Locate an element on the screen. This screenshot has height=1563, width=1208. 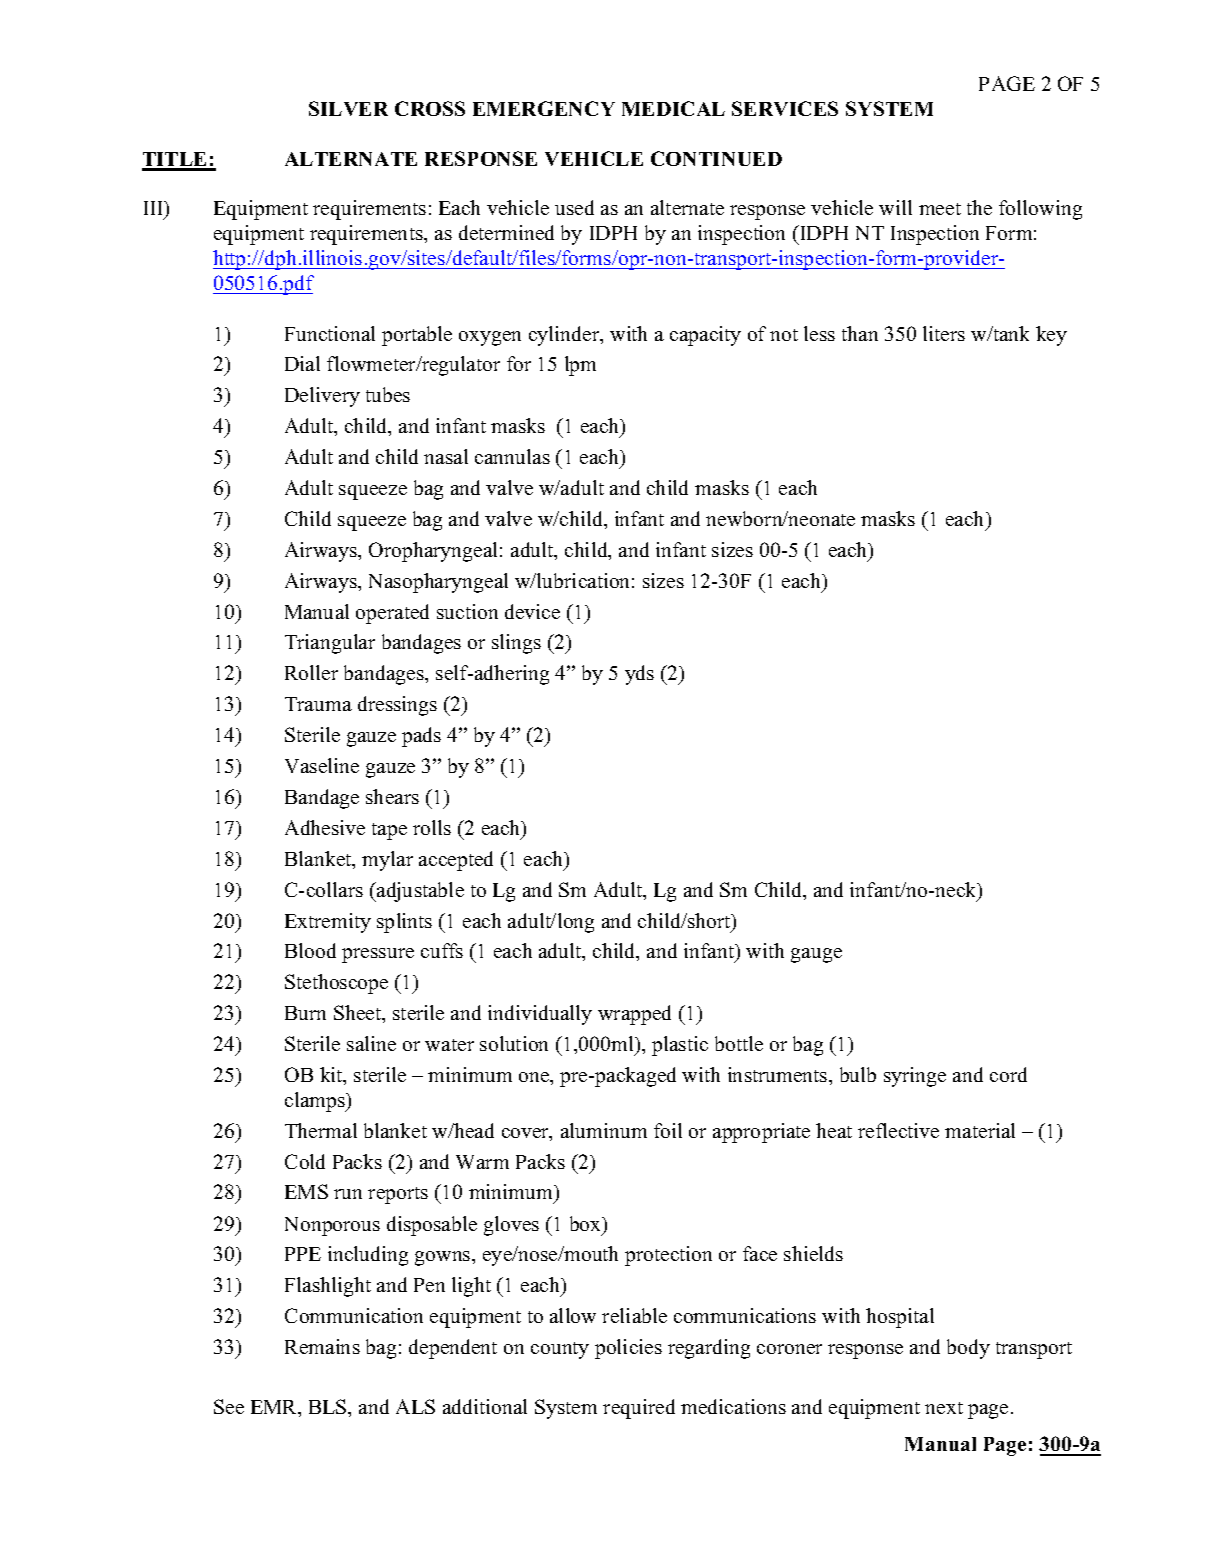
See is located at coordinates (229, 1406).
